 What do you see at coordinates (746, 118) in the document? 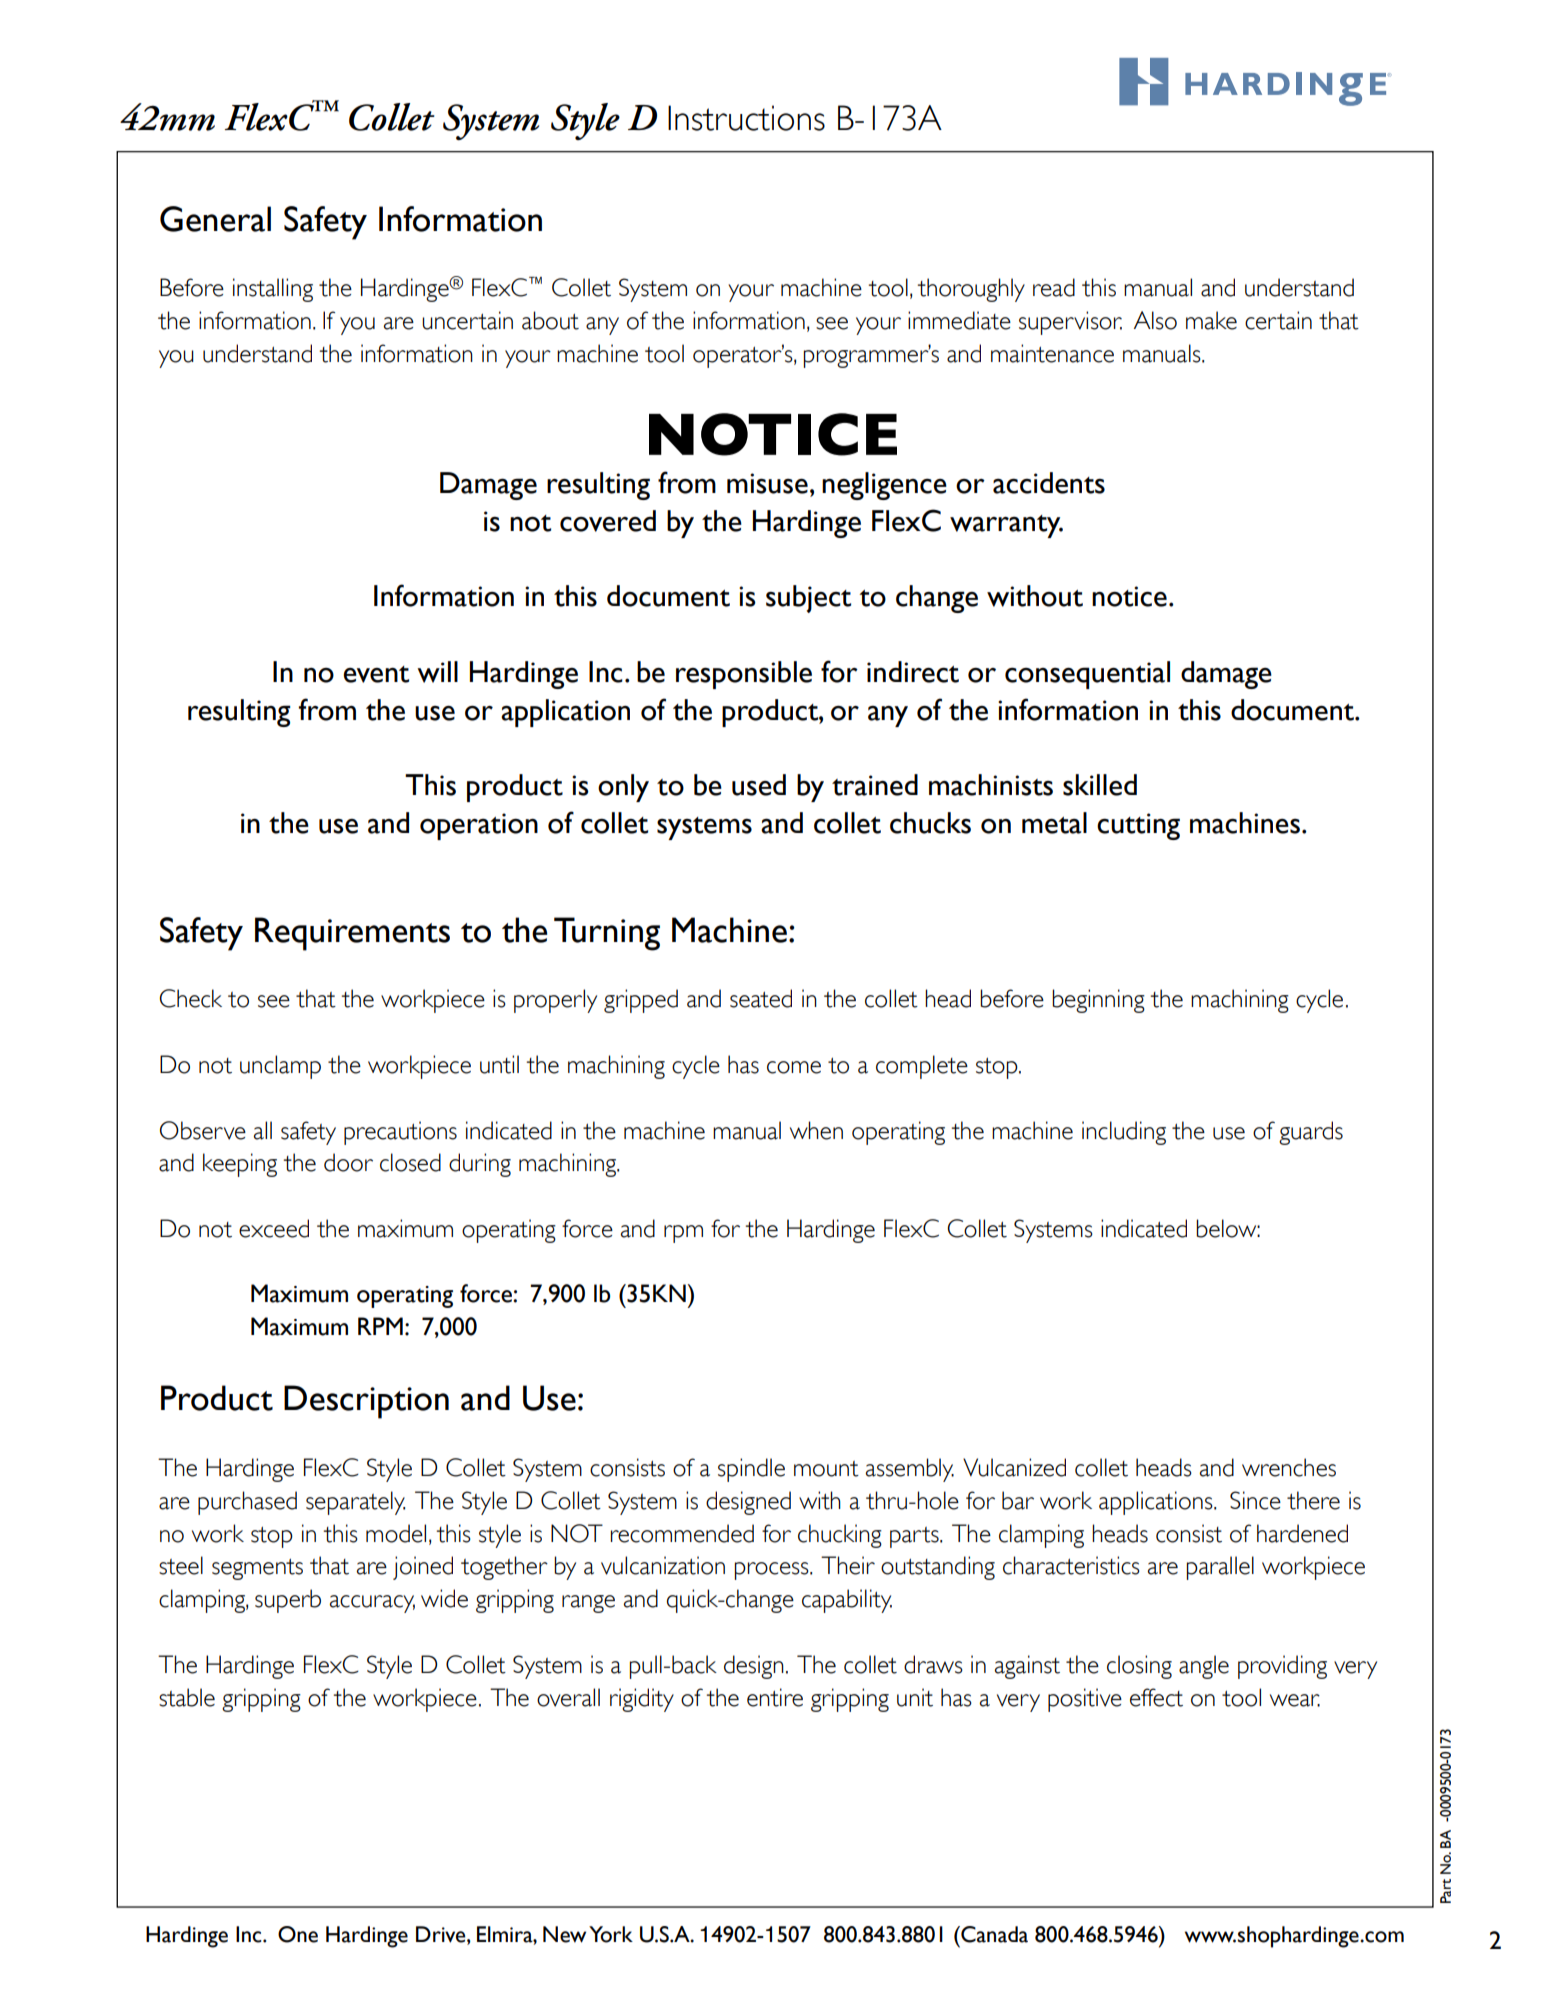
I see `Instructions` at bounding box center [746, 118].
